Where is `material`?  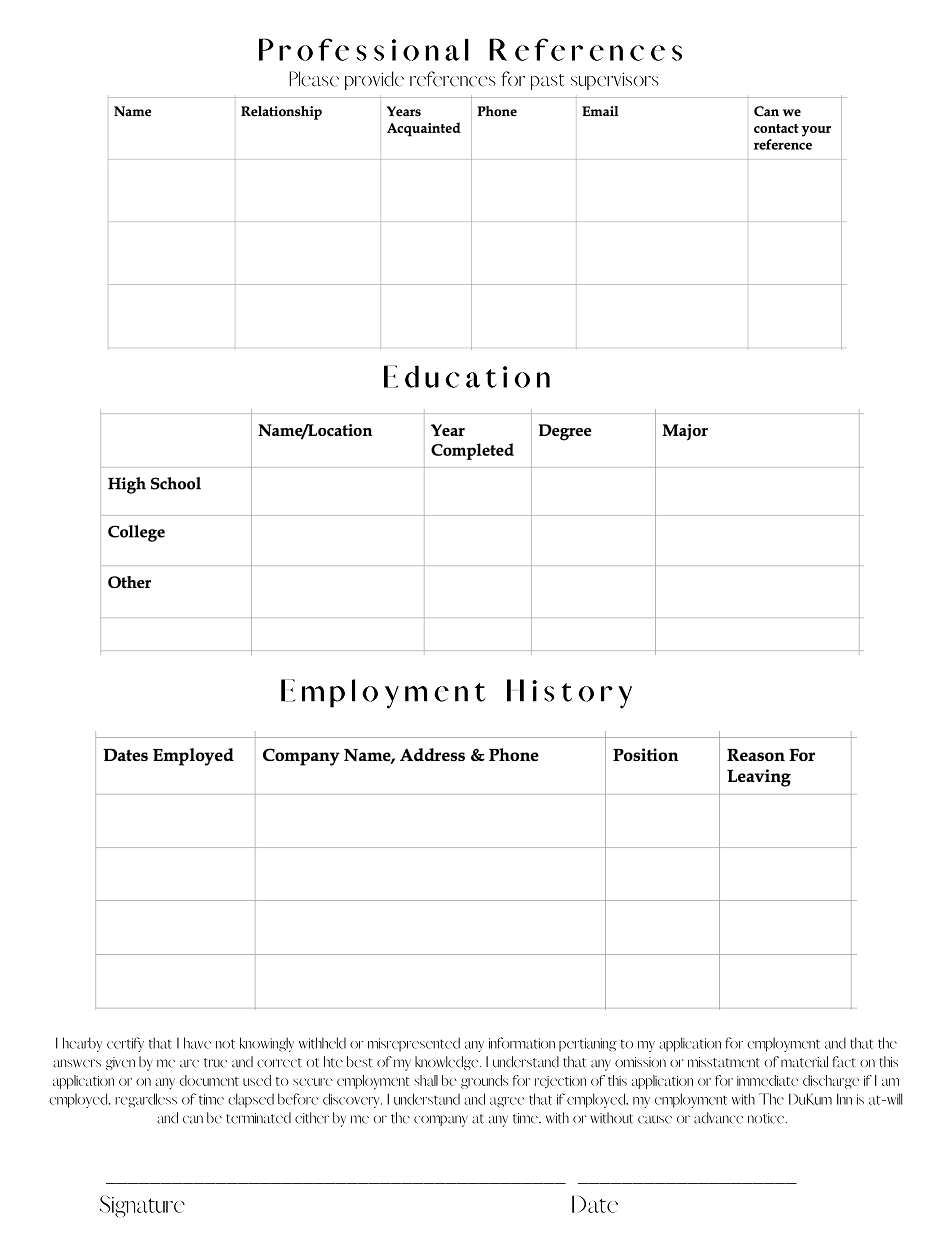
material is located at coordinates (804, 1062).
